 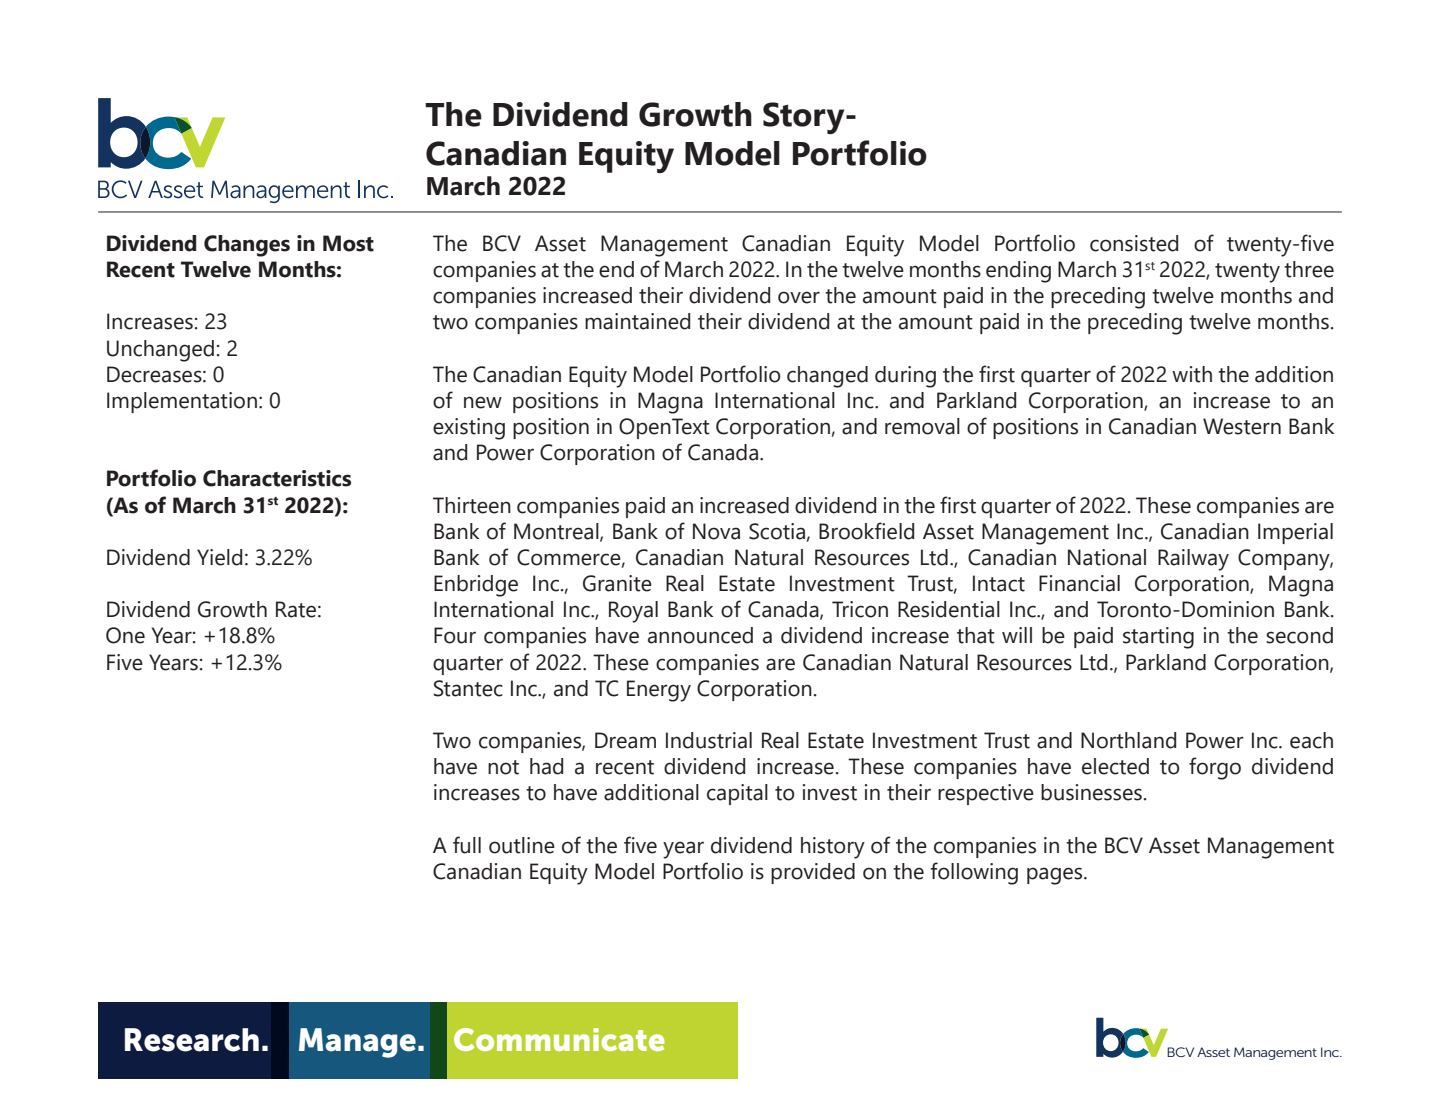 I want to click on Yield, so click(x=219, y=557).
